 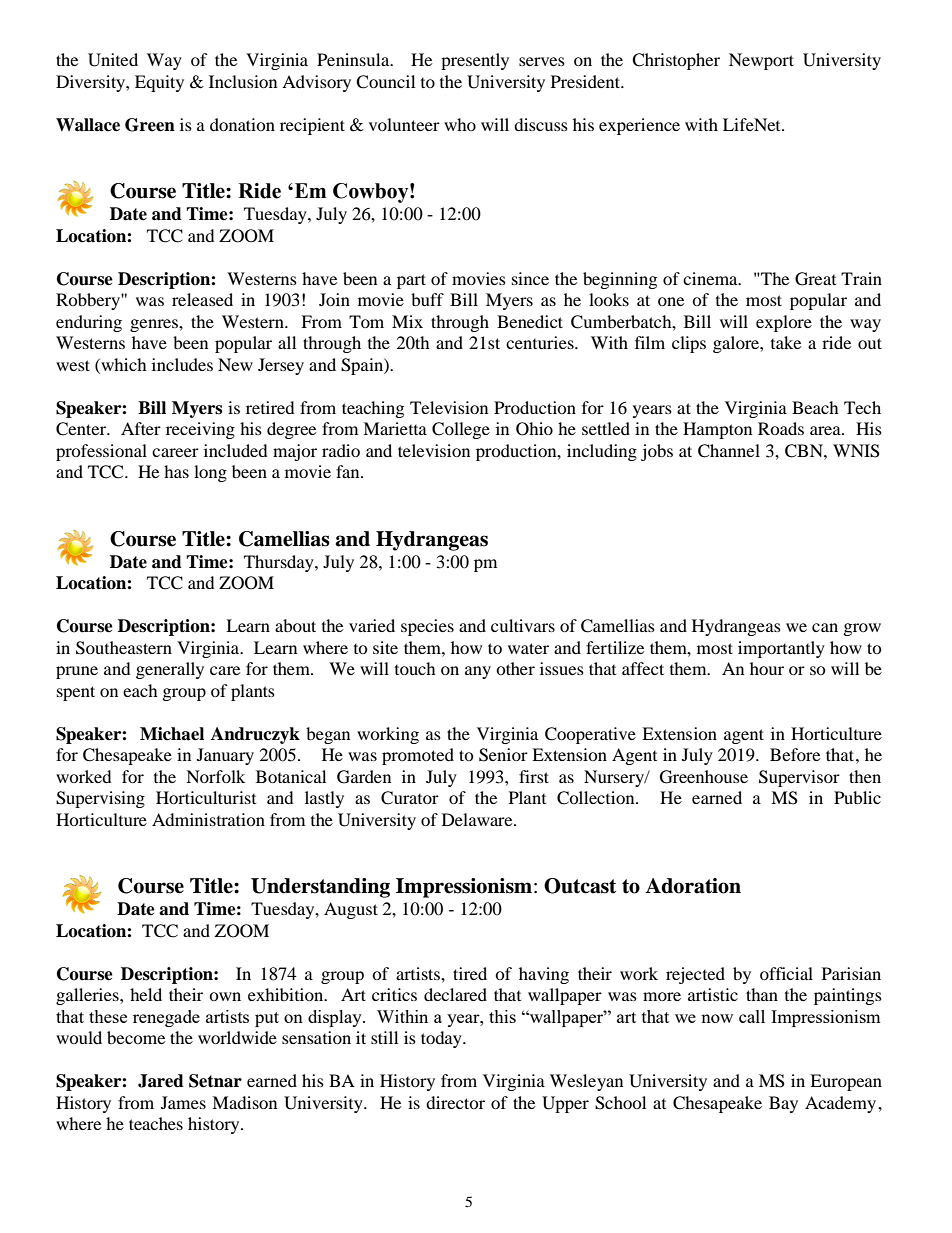 What do you see at coordinates (761, 61) in the screenshot?
I see `Newport` at bounding box center [761, 61].
